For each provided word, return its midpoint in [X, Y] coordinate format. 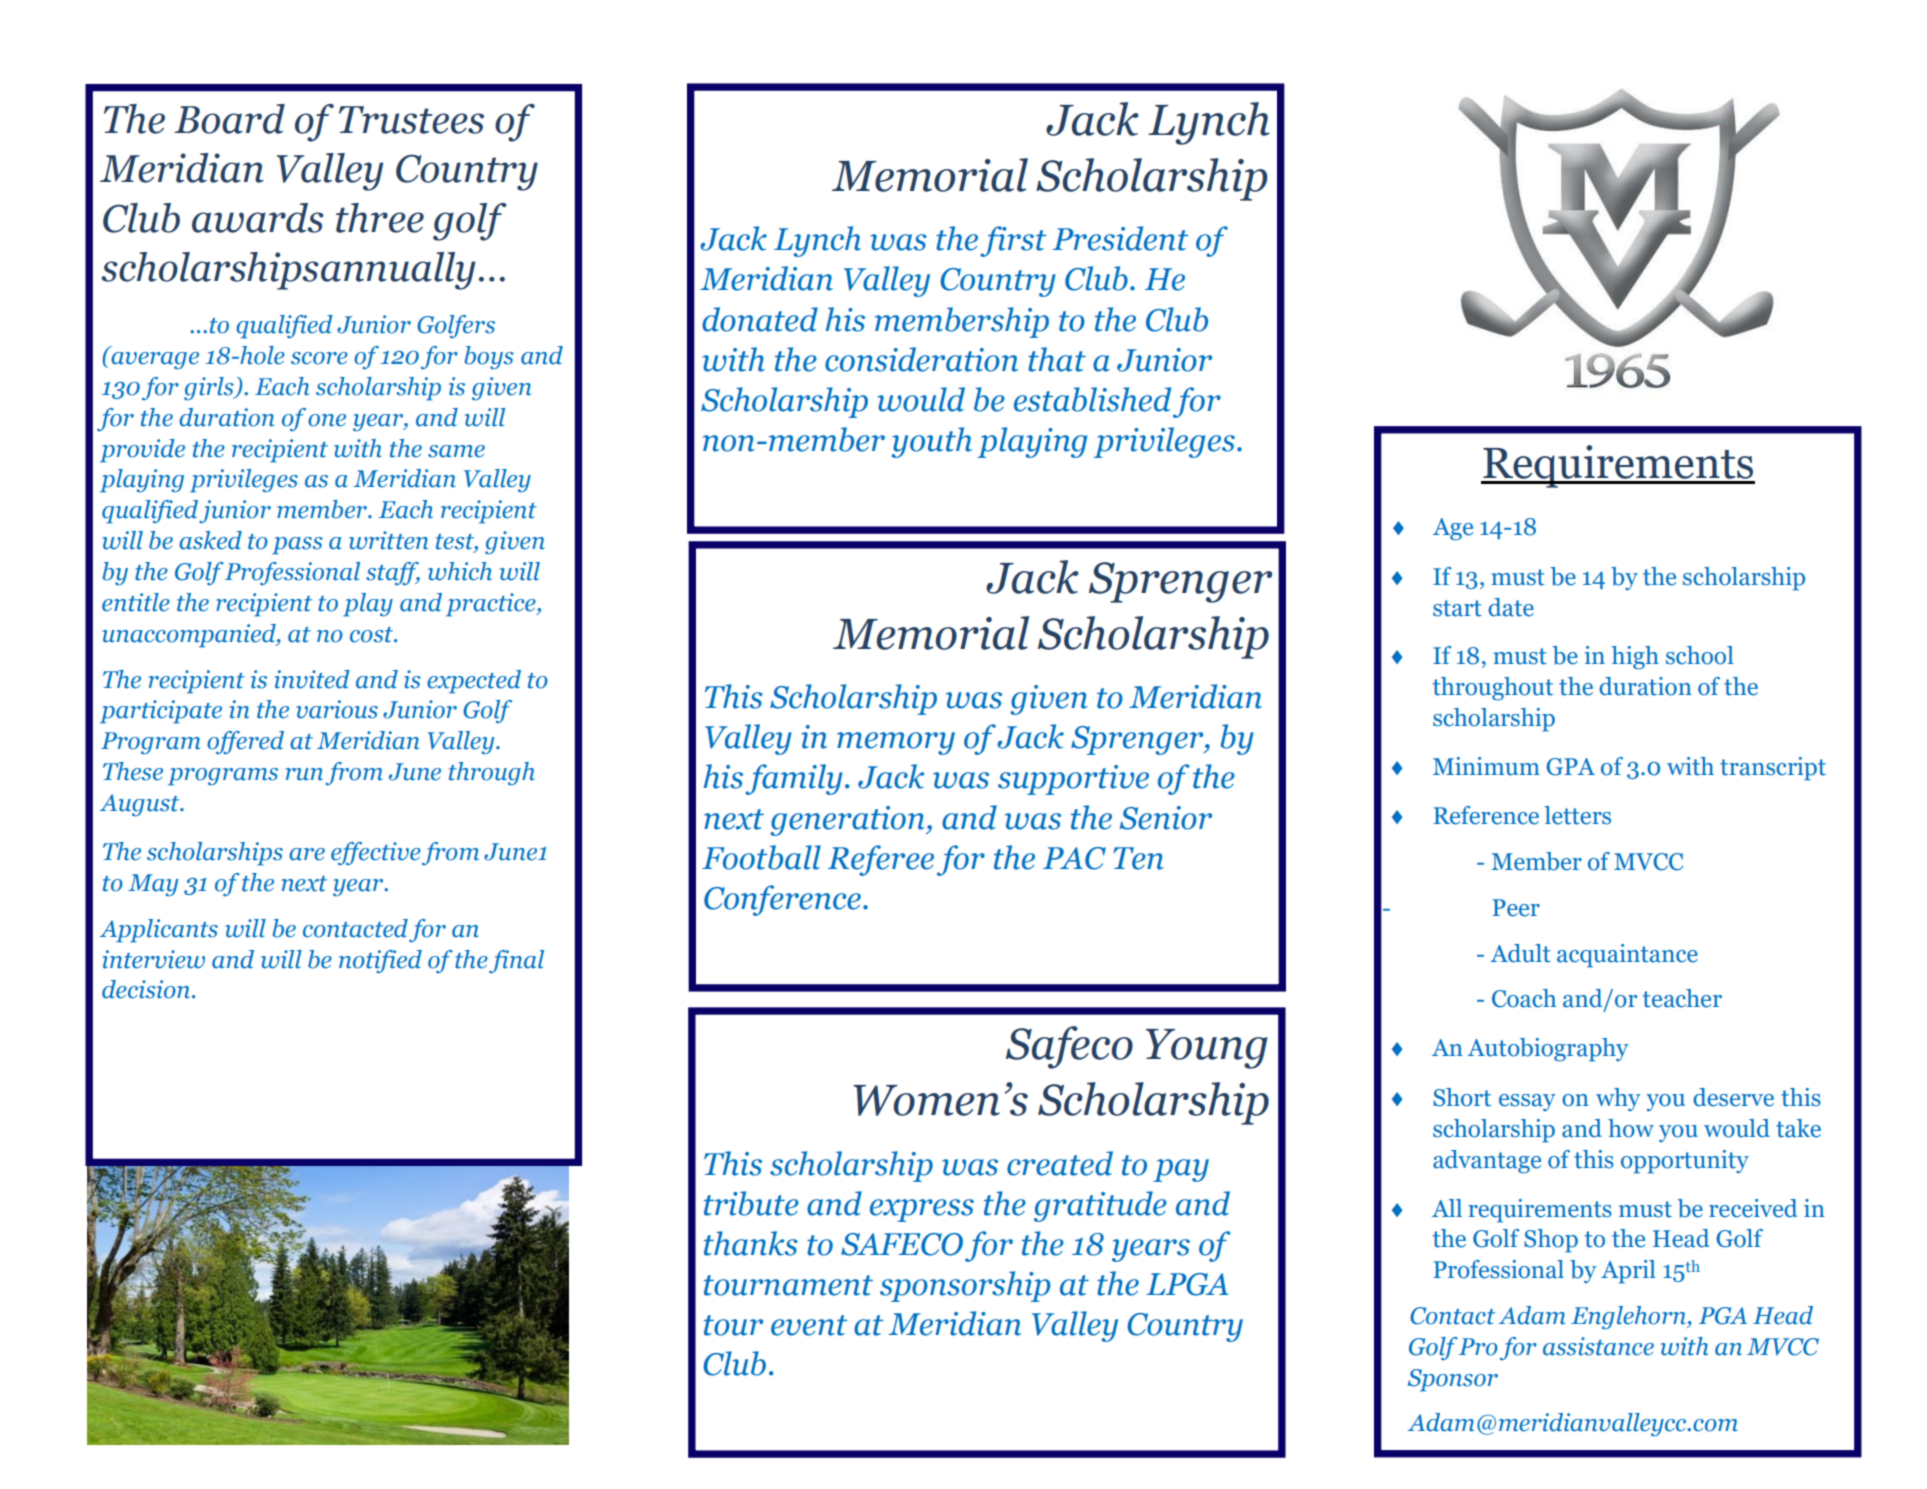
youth [932, 442]
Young [1207, 1049]
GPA [1571, 767]
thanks [751, 1243]
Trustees [411, 120]
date [1511, 607]
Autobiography [1548, 1050]
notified [380, 961]
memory [896, 743]
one [327, 420]
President [1120, 238]
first [1013, 241]
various [337, 709]
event [809, 1325]
